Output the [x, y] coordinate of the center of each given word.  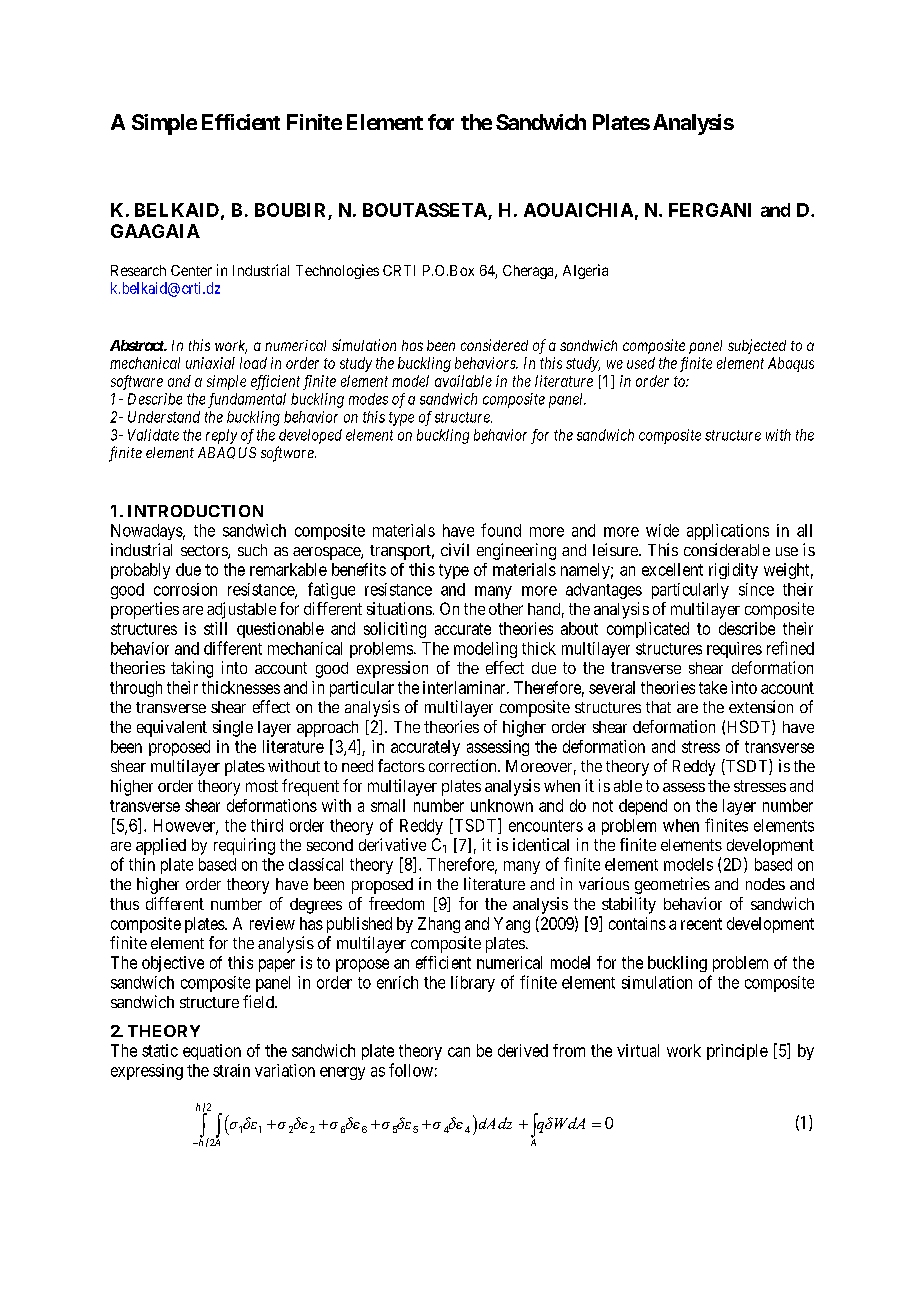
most [262, 786]
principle [737, 1052]
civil [455, 549]
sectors [205, 552]
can [459, 1052]
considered [494, 345]
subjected [757, 346]
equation [212, 1052]
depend [643, 807]
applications [728, 532]
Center [191, 270]
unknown [502, 805]
